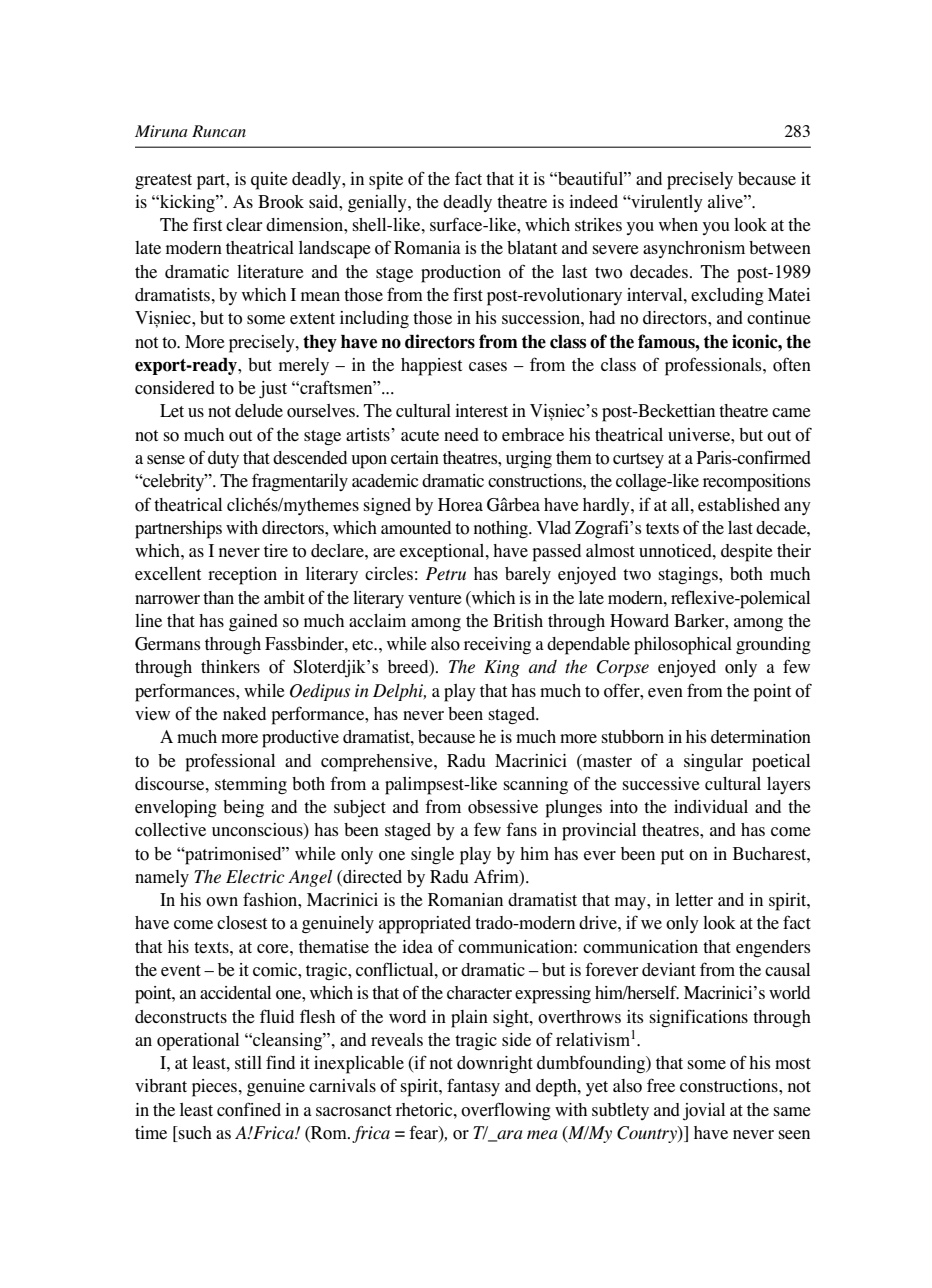 The image size is (932, 1288). Describe the element at coordinates (678, 225) in the document. I see `when` at that location.
